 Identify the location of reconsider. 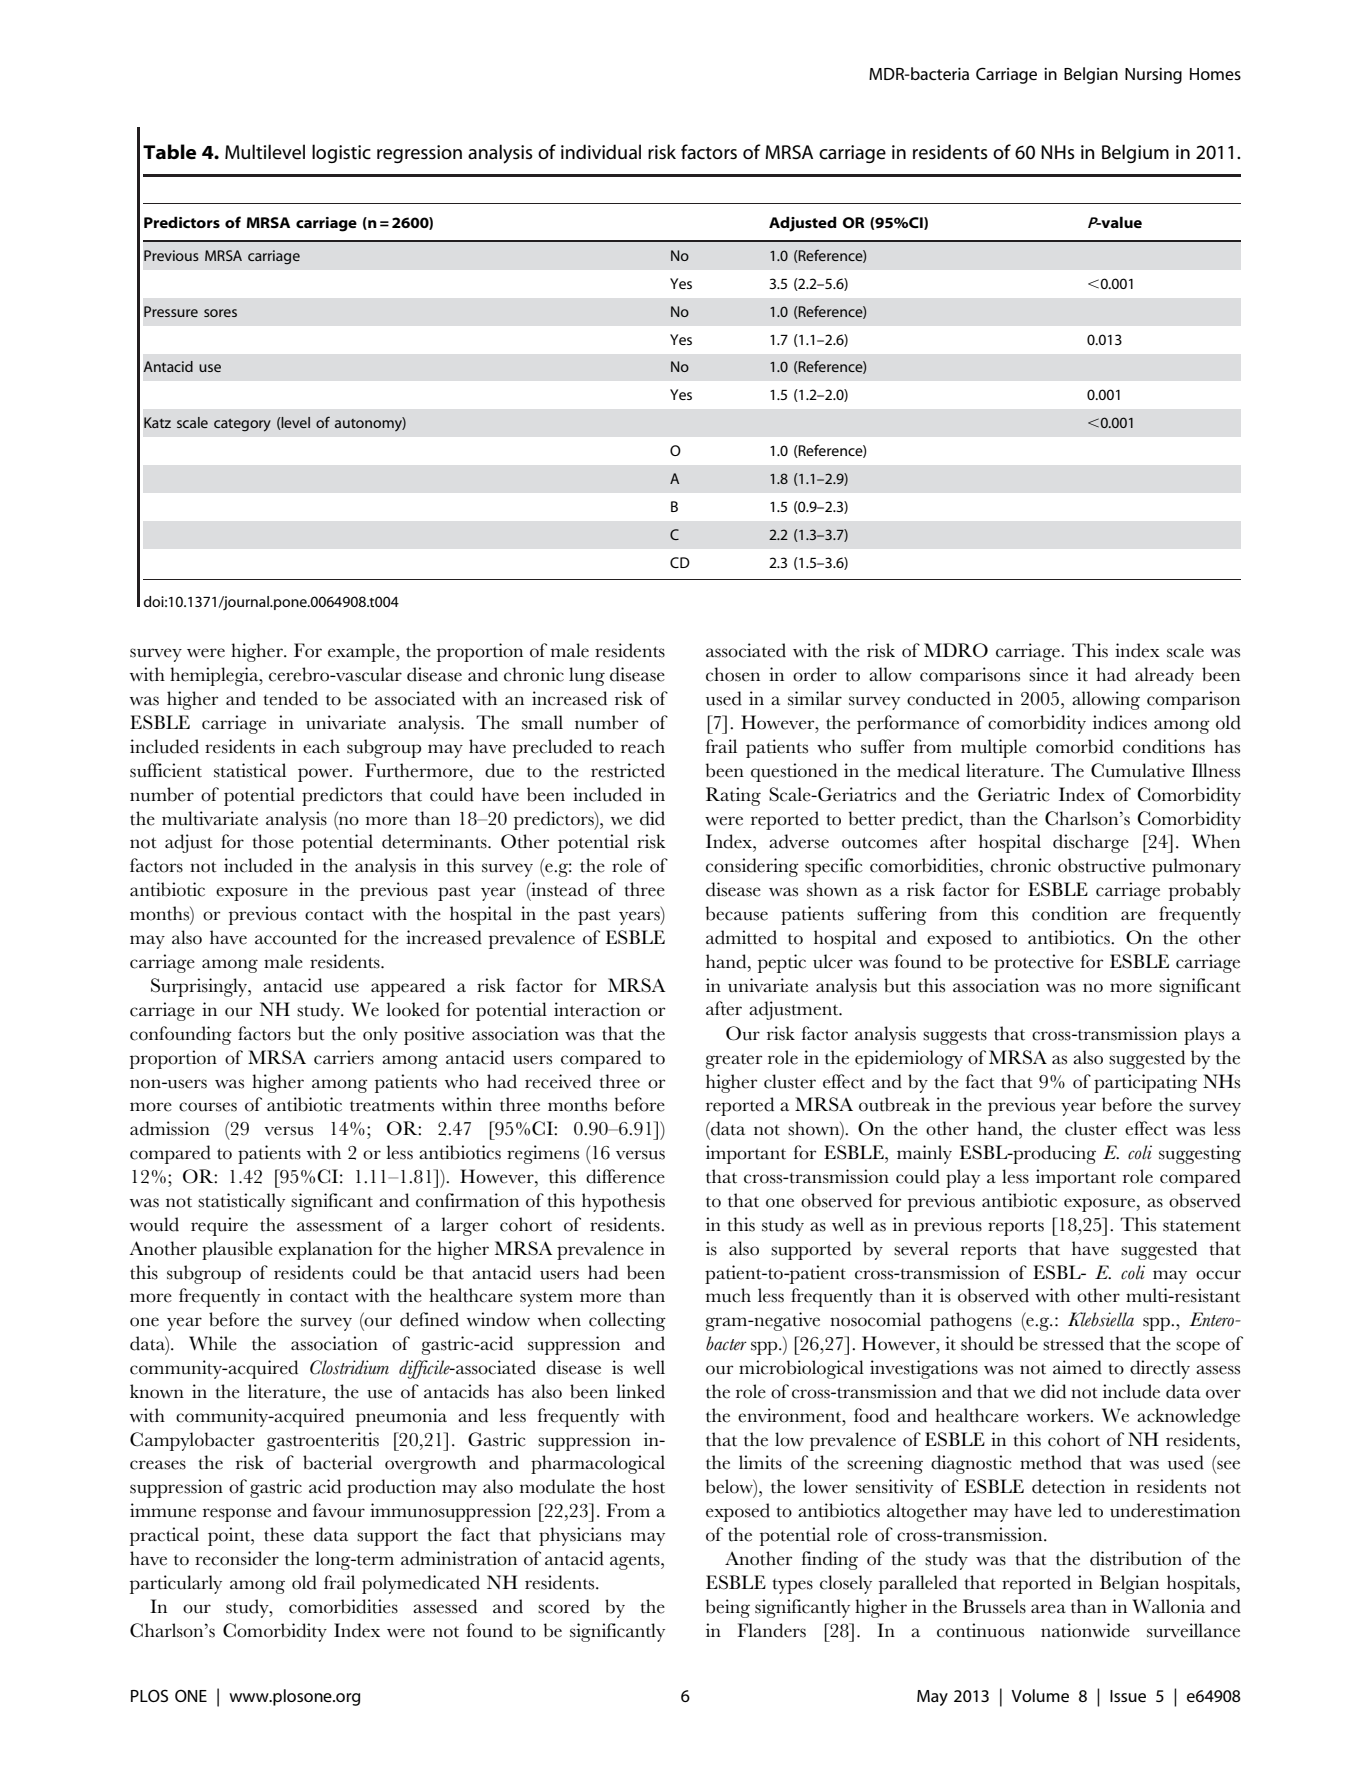
(237, 1558).
